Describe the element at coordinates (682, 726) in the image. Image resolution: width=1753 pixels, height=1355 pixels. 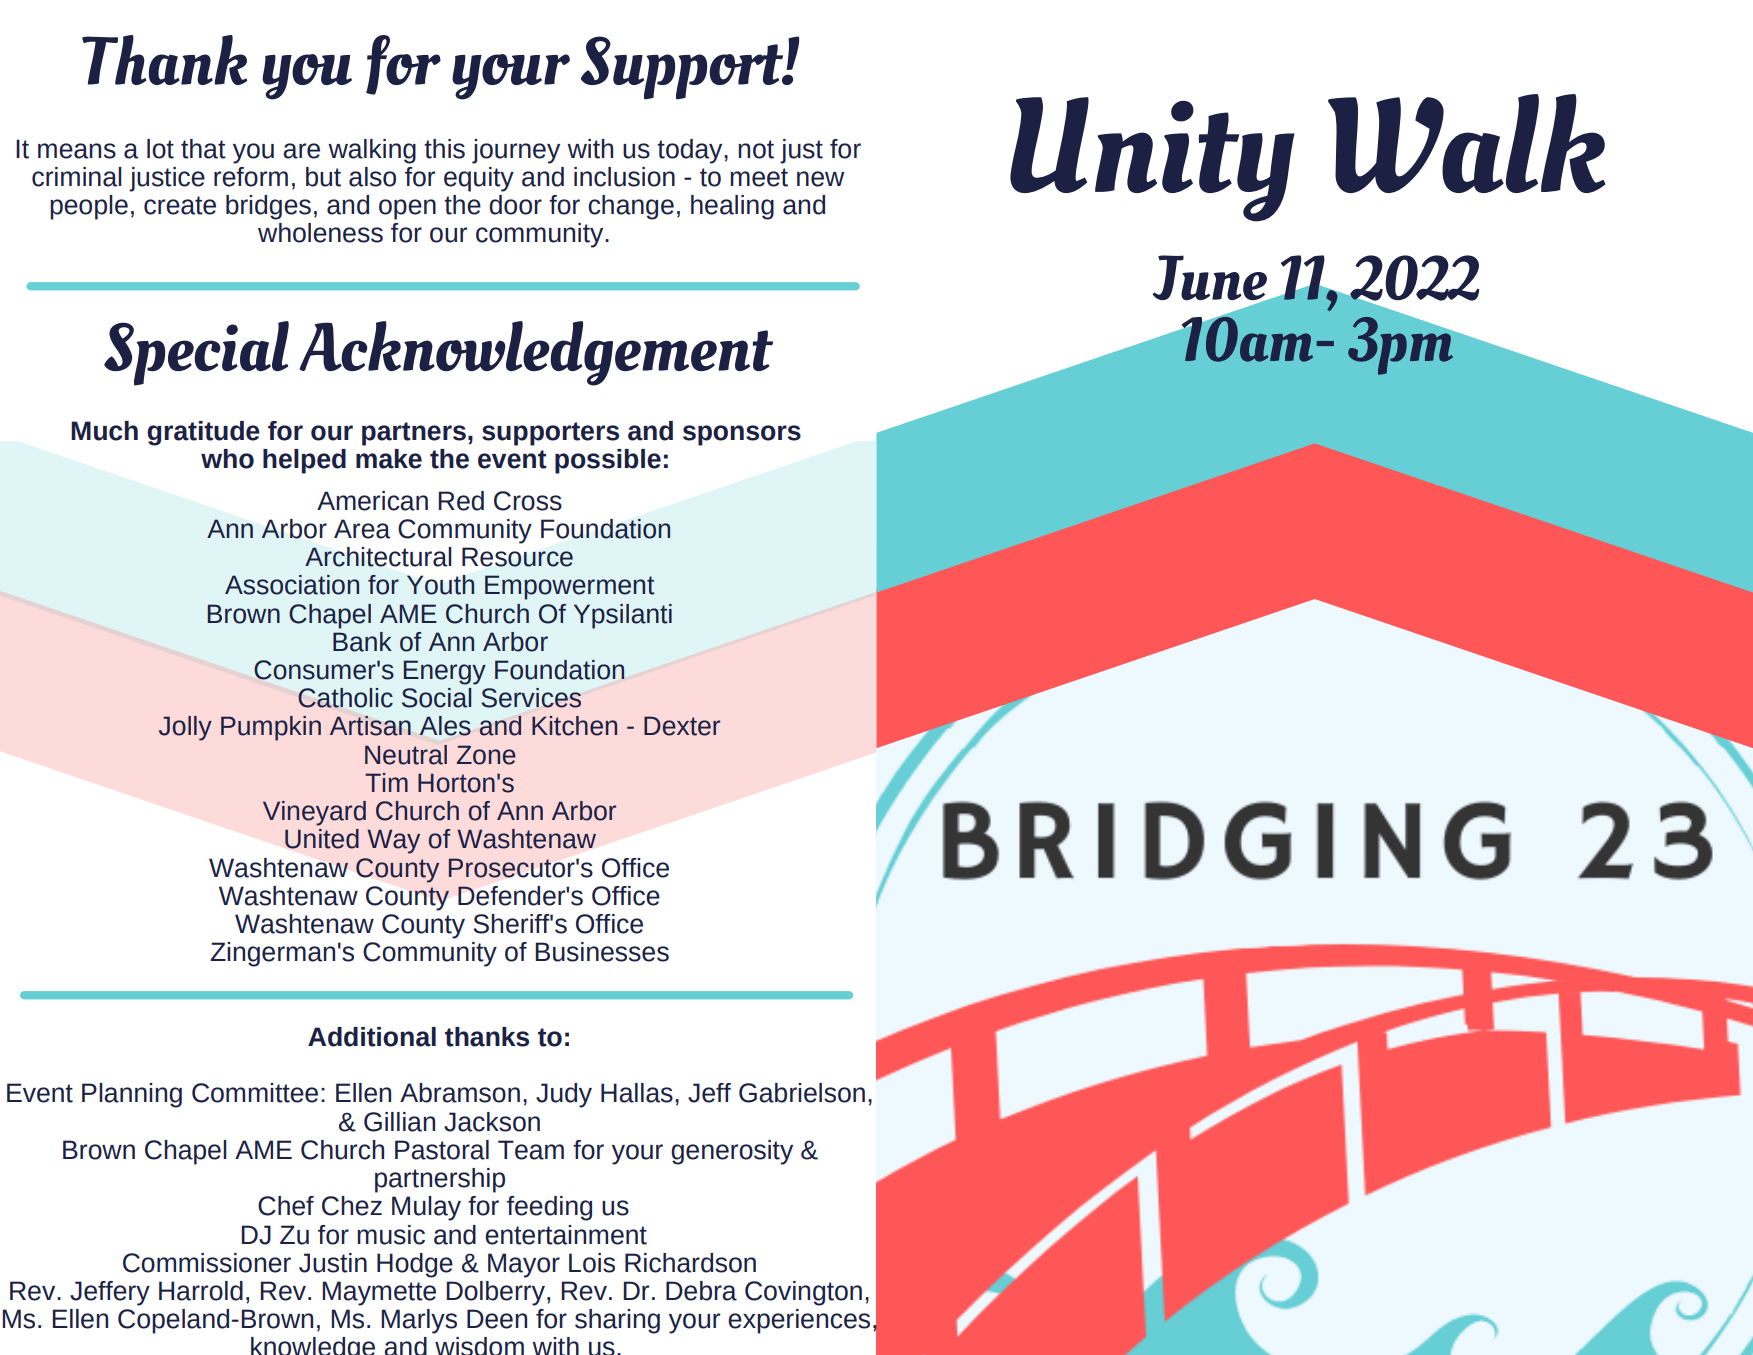
I see `Dexter` at that location.
